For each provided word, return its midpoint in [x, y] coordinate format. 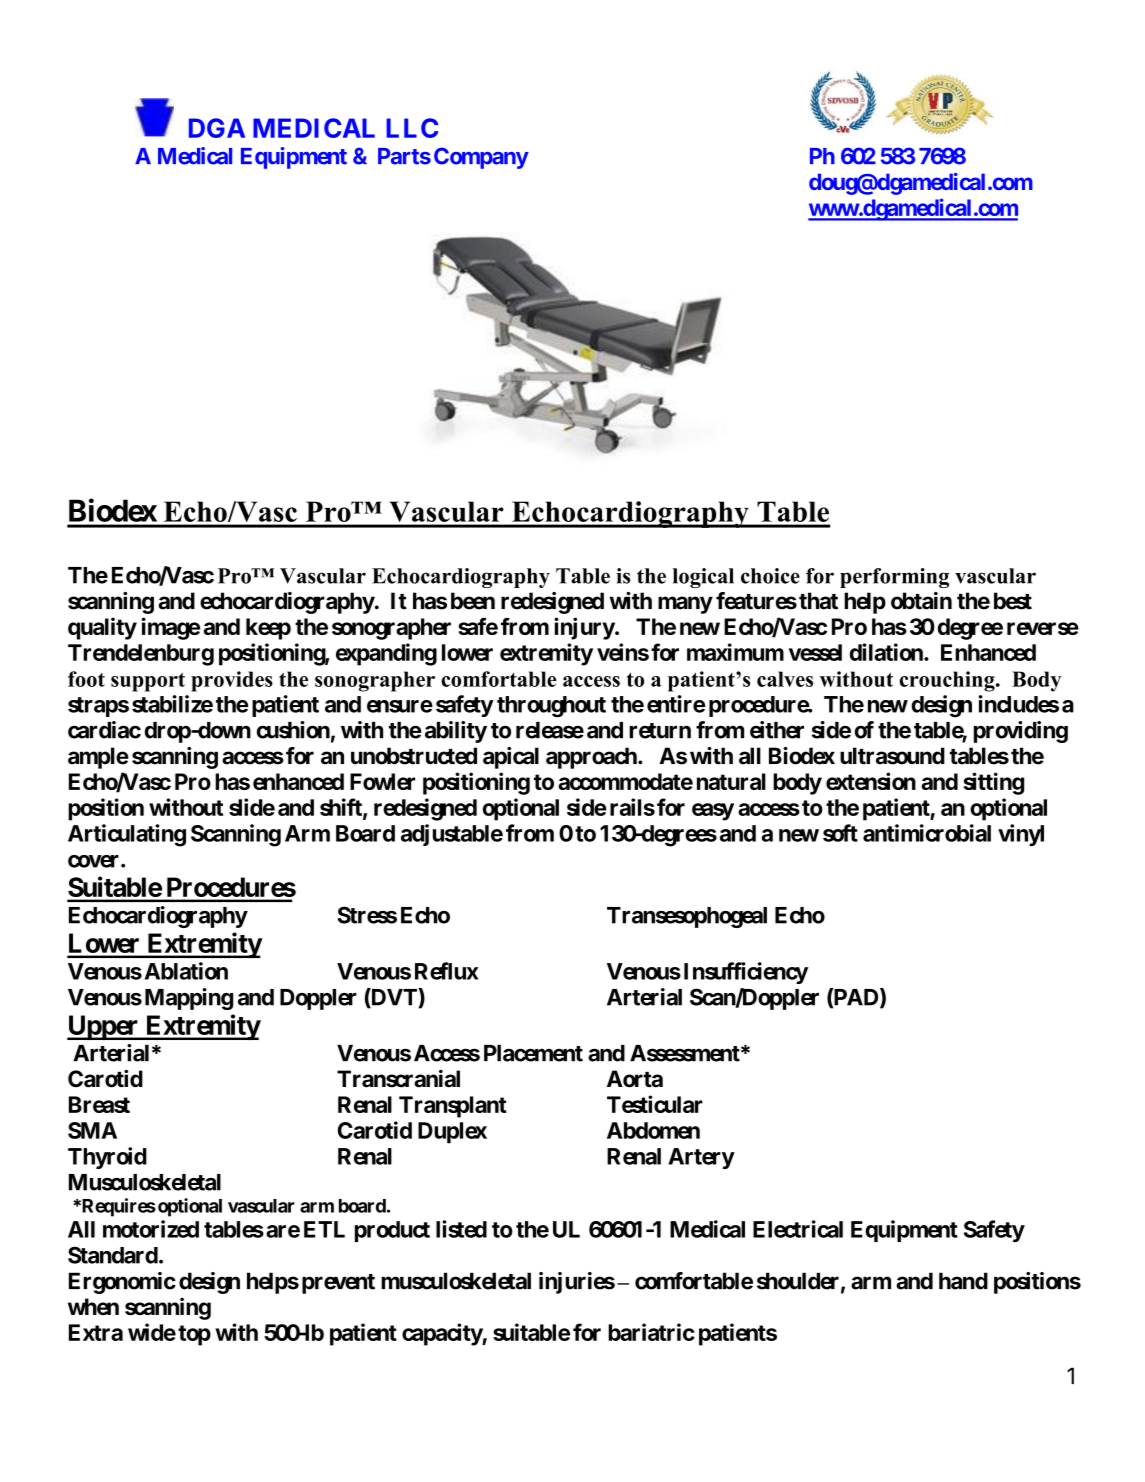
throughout [551, 707]
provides [232, 681]
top [194, 1335]
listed [461, 1229]
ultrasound [892, 756]
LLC [412, 128]
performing [894, 578]
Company [481, 158]
